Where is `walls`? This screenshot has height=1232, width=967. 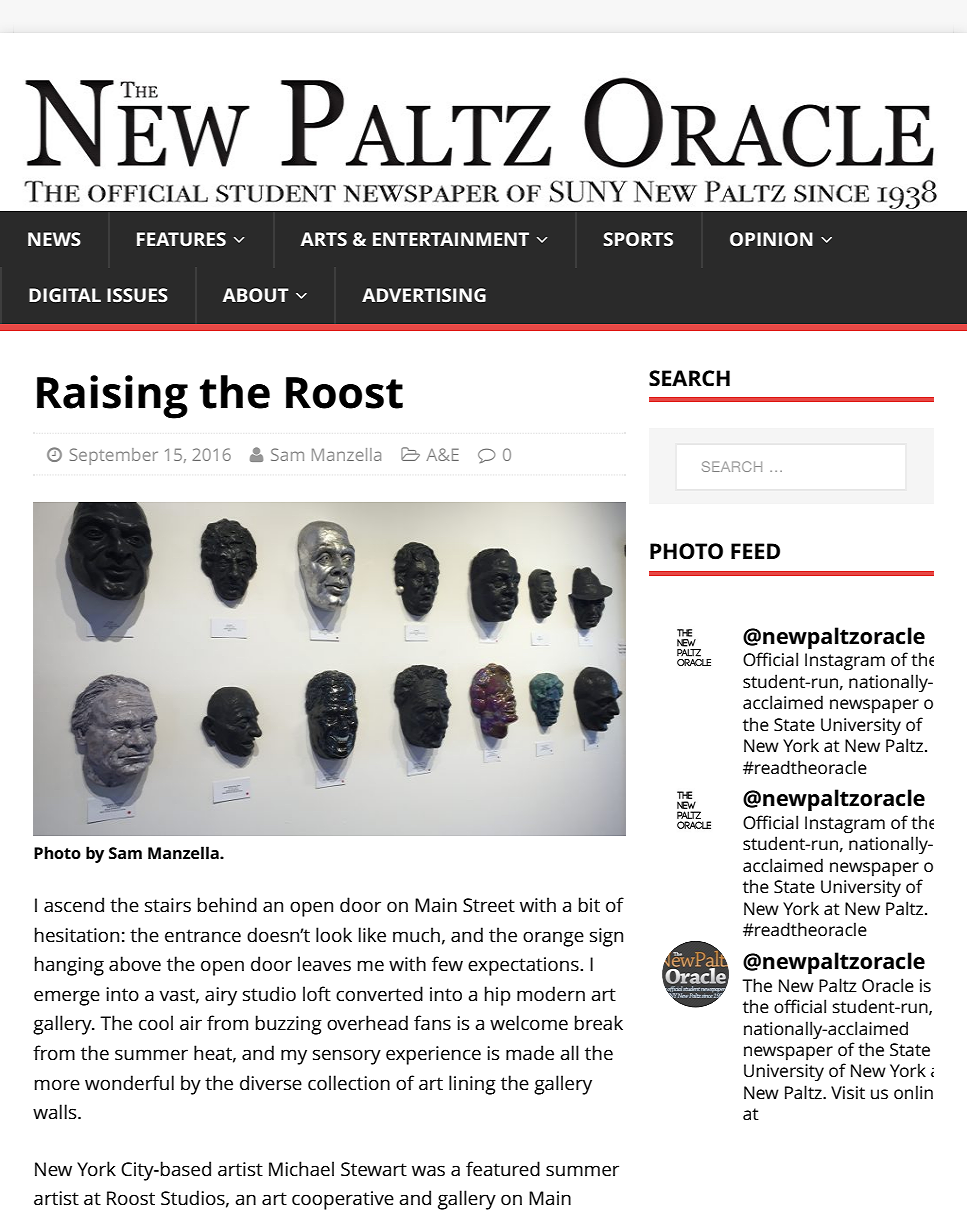 walls is located at coordinates (56, 1111).
